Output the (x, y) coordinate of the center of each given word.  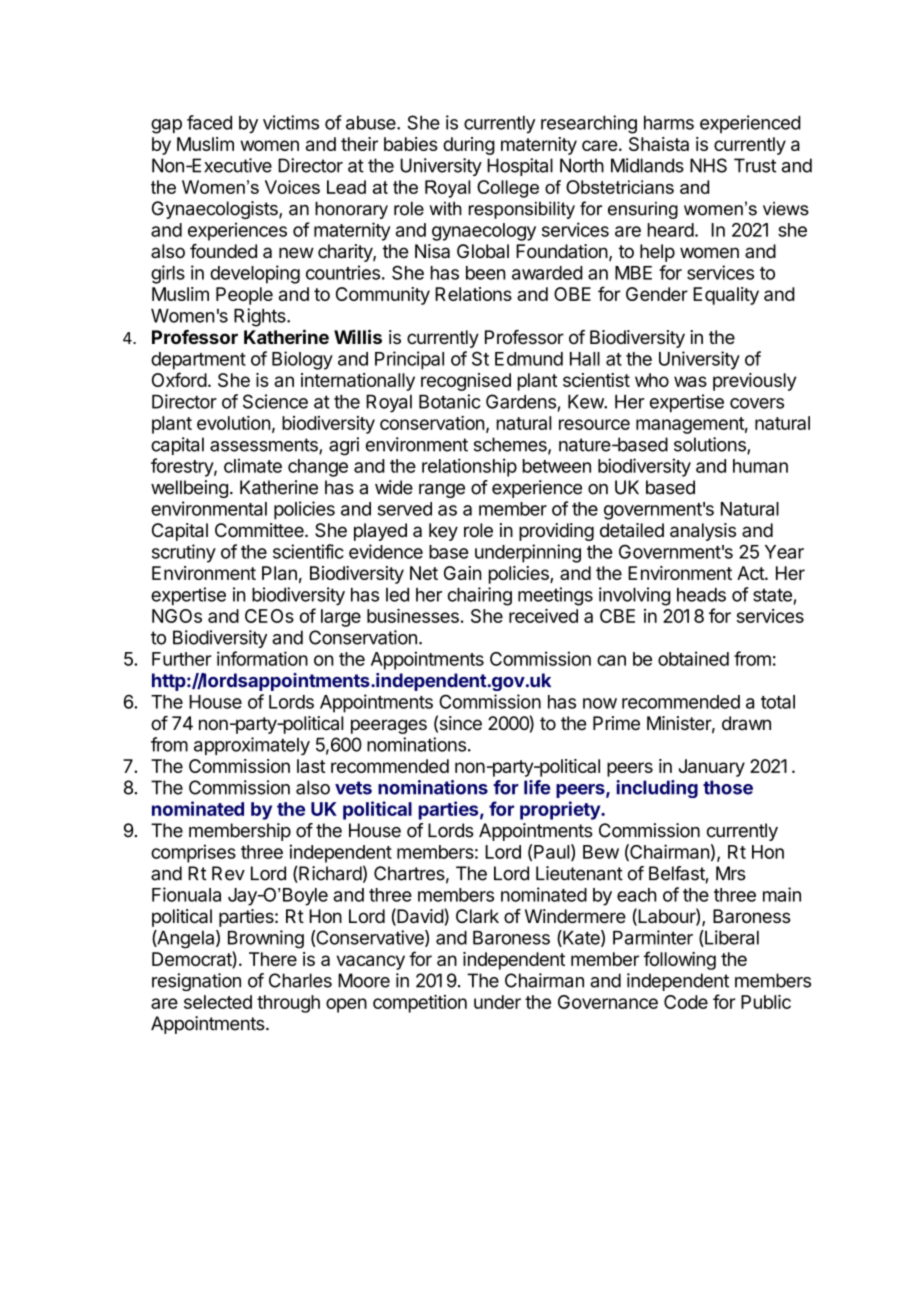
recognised (466, 382)
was (690, 381)
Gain (463, 573)
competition (420, 1003)
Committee (260, 530)
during (469, 146)
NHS (708, 165)
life (537, 787)
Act (751, 573)
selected (218, 1002)
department (198, 361)
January (712, 768)
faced (209, 122)
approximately (252, 746)
